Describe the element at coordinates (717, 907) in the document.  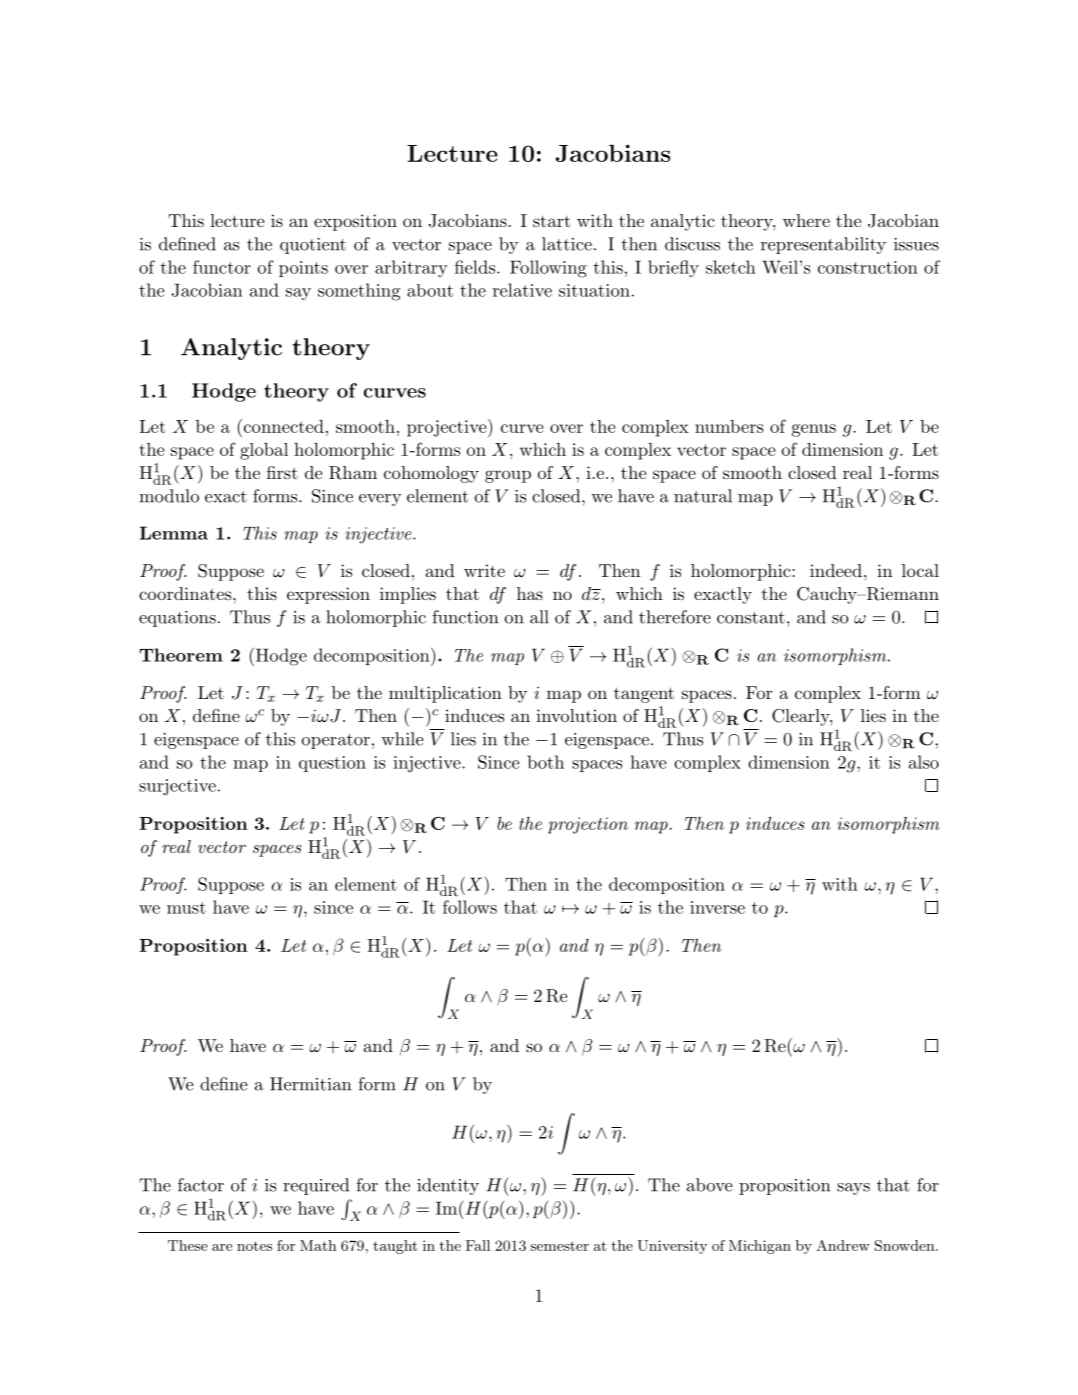
I see `inverse` at that location.
